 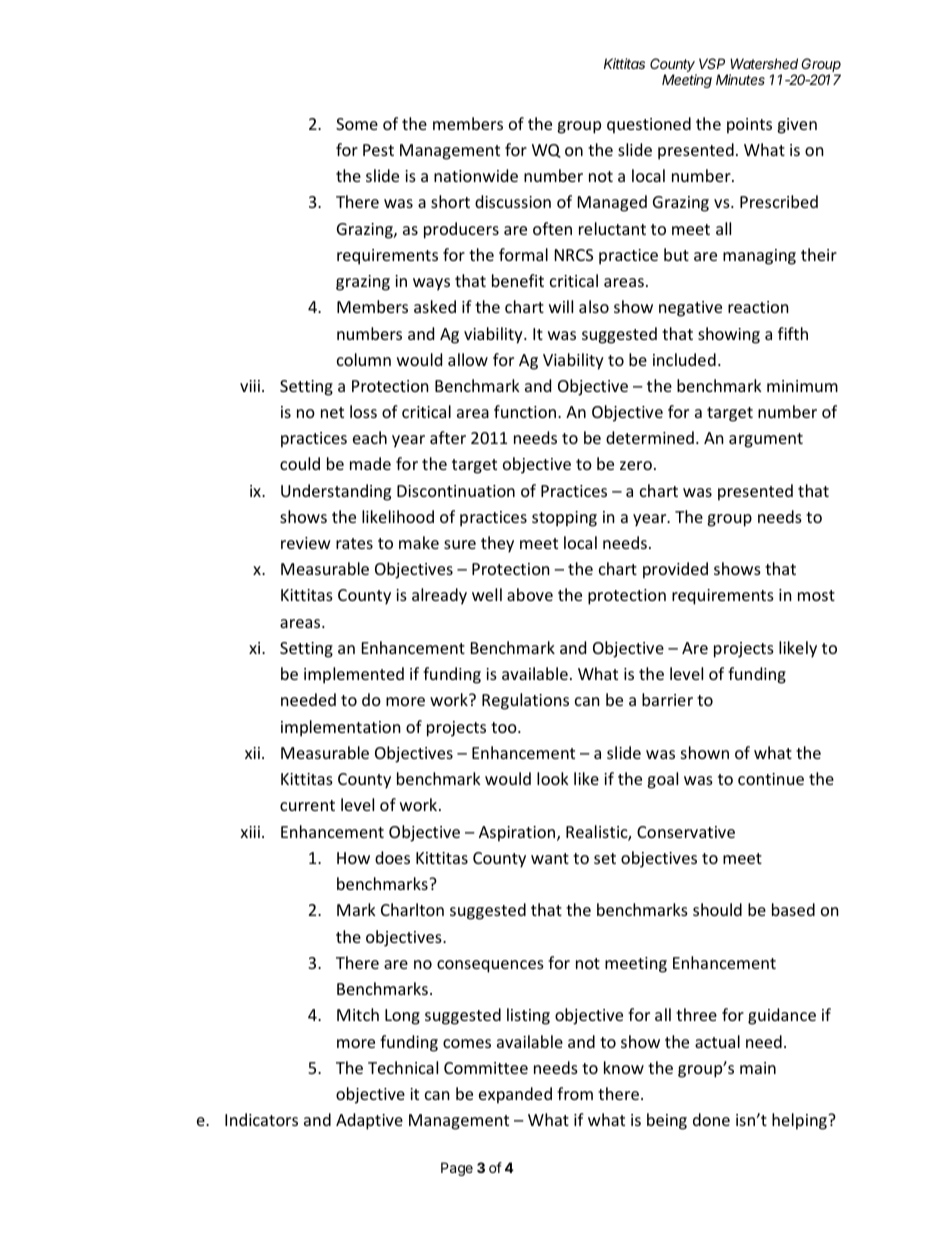 What do you see at coordinates (476, 175) in the image?
I see `nationwide` at bounding box center [476, 175].
